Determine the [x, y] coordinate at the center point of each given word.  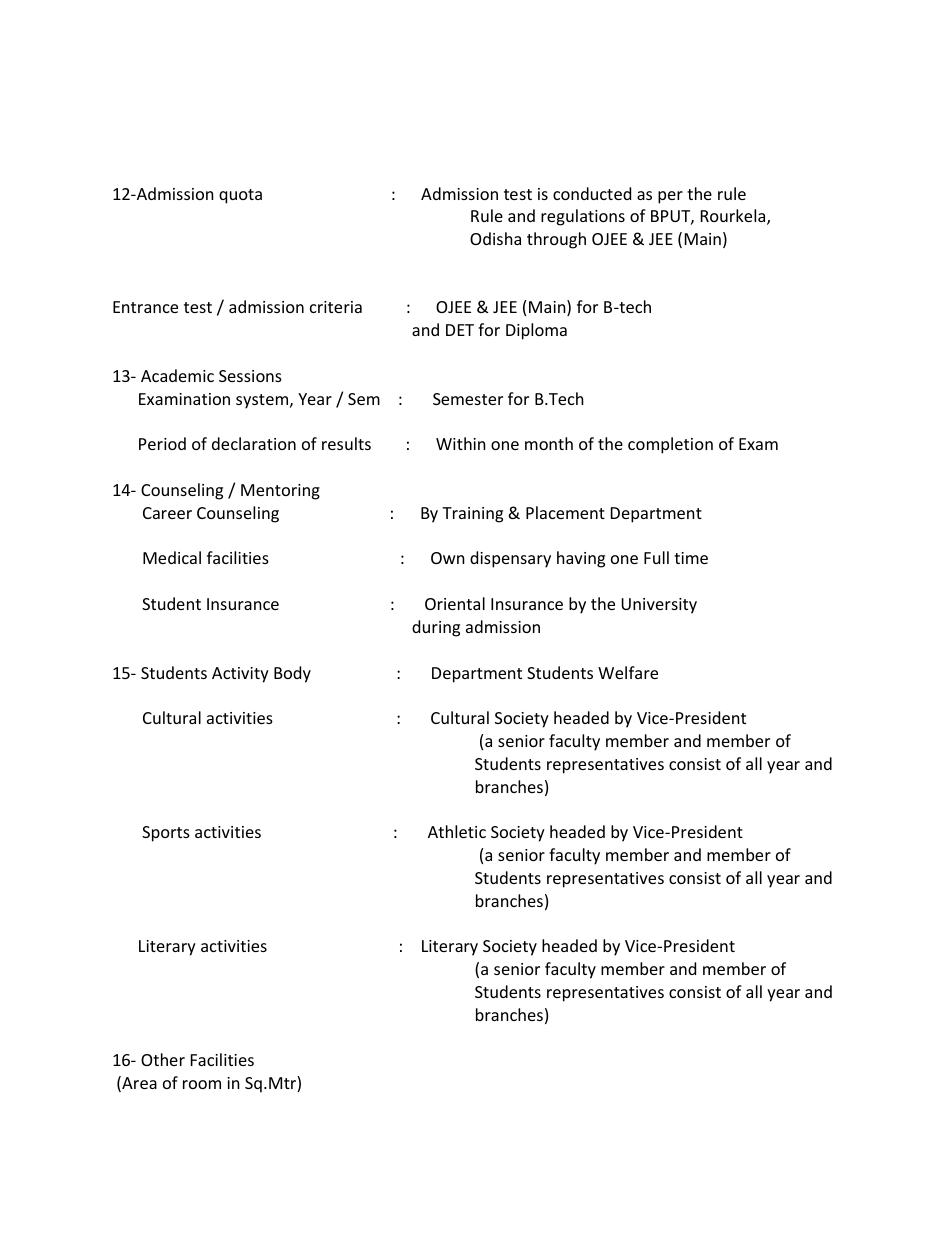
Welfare [628, 672]
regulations [583, 217]
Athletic [457, 831]
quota [240, 196]
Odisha [495, 238]
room [202, 1084]
